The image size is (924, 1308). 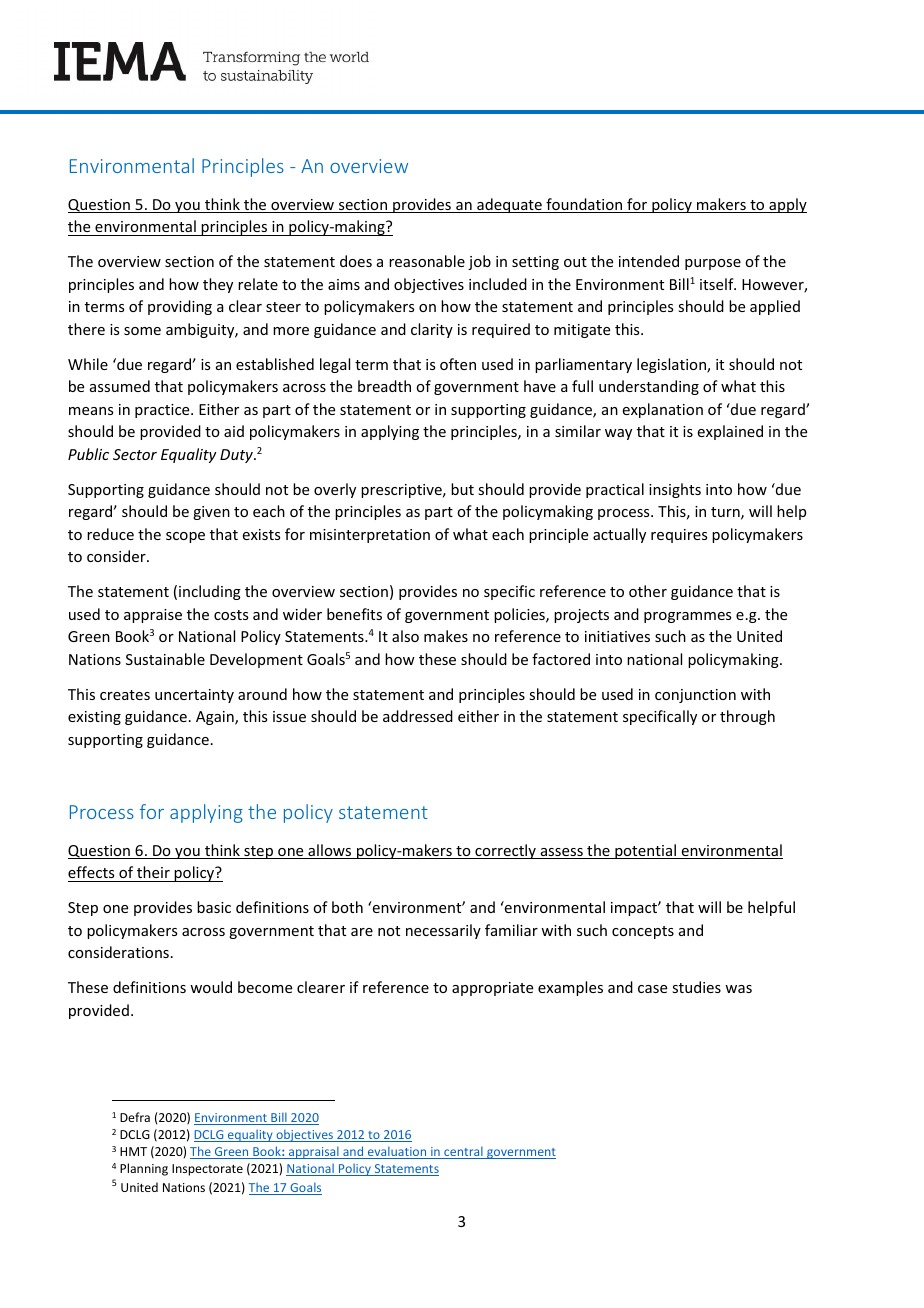 I want to click on but, so click(x=462, y=489).
